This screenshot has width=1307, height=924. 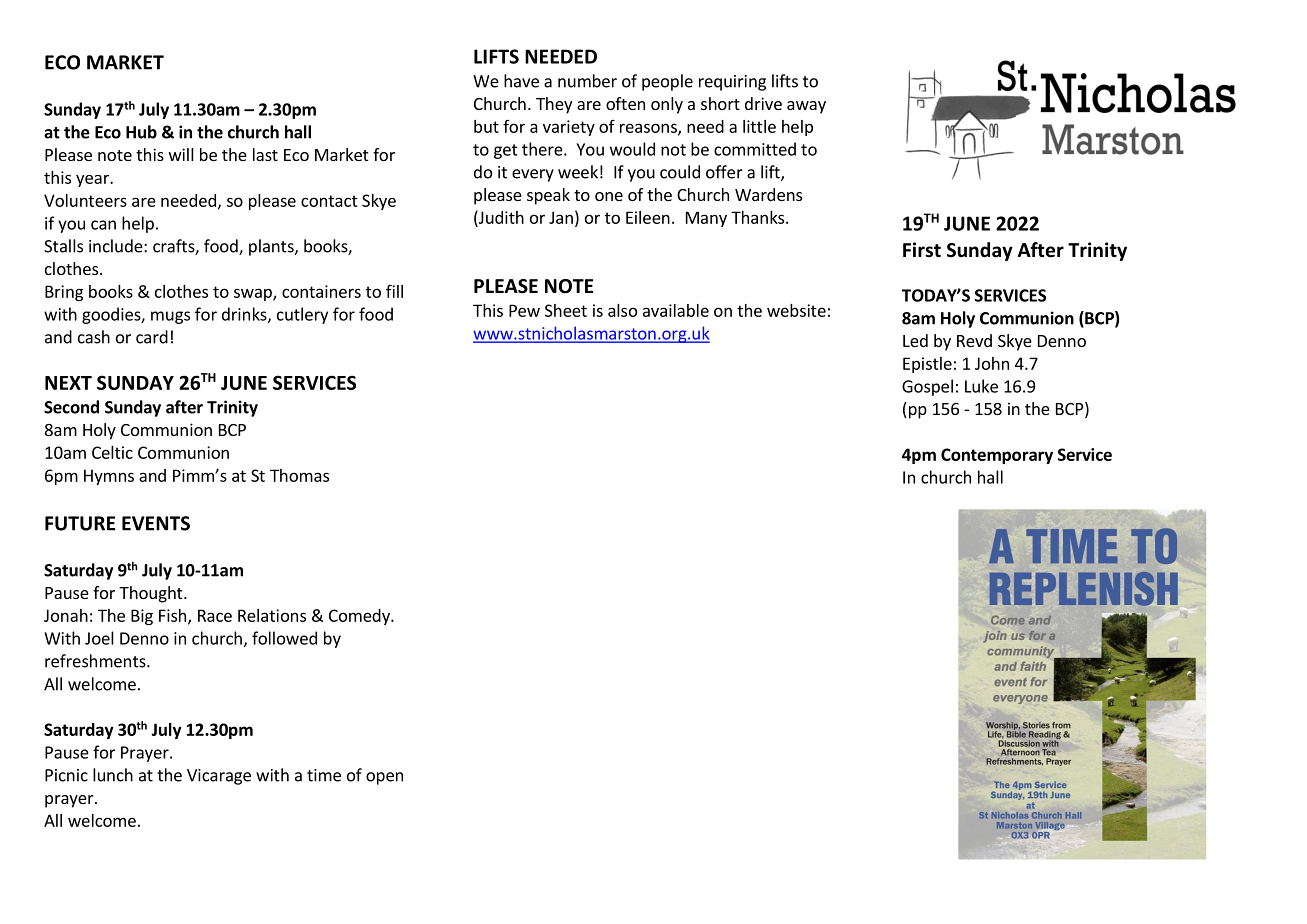 What do you see at coordinates (324, 775) in the screenshot?
I see `time` at bounding box center [324, 775].
